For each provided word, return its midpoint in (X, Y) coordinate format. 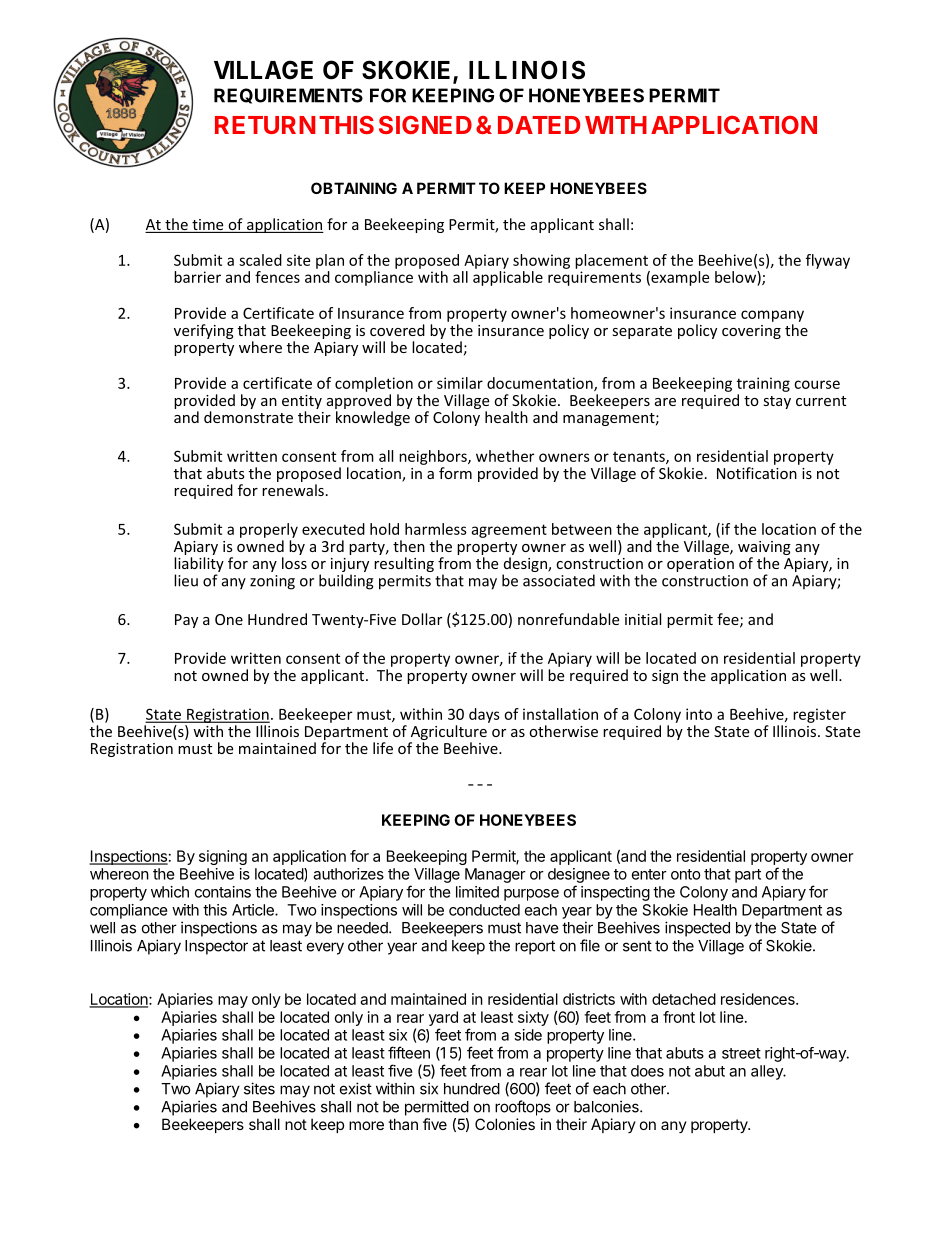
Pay (186, 621)
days (484, 715)
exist (356, 1088)
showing (541, 261)
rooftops (523, 1108)
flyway (828, 261)
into (699, 714)
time (208, 226)
